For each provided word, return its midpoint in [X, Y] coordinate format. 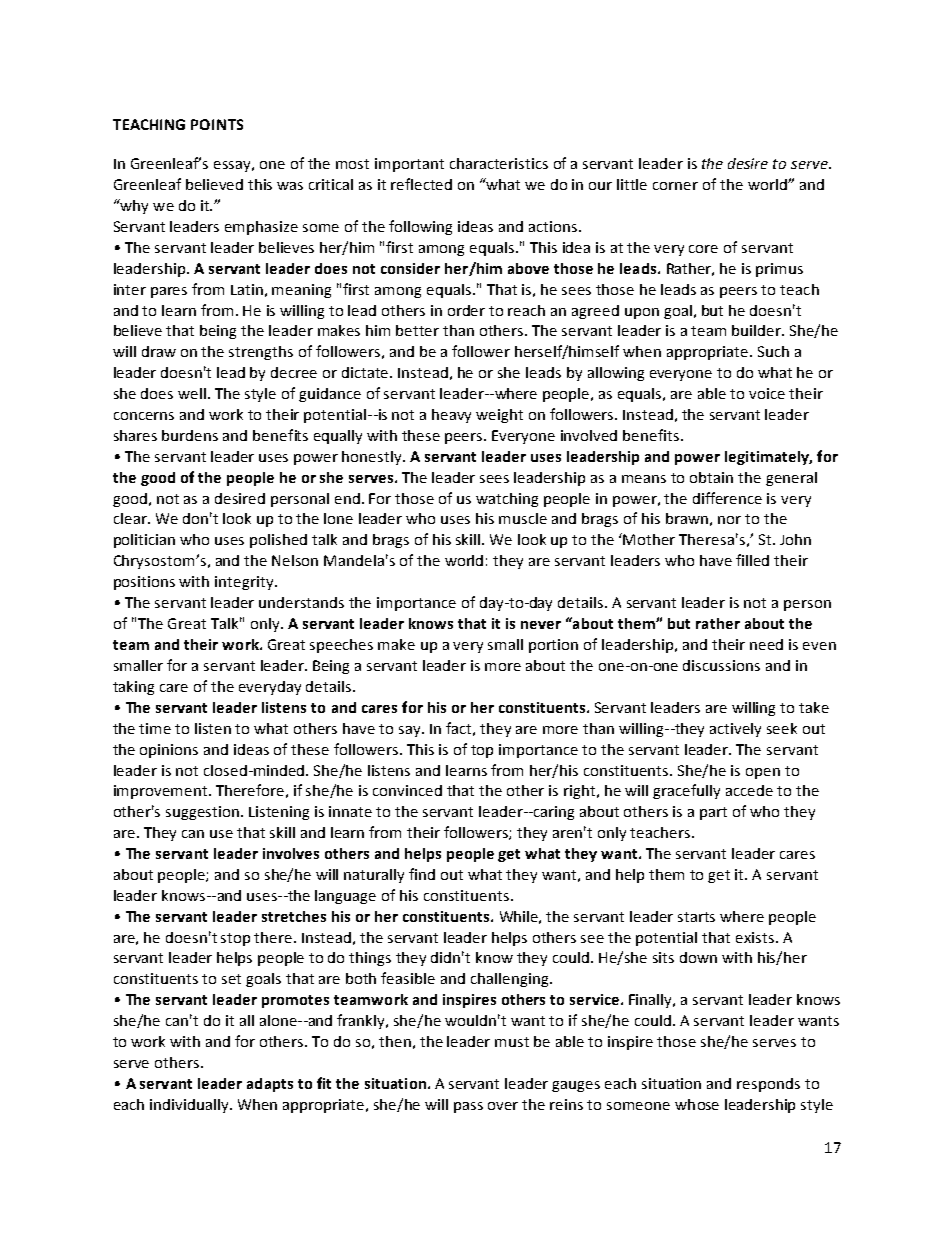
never [541, 625]
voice [767, 393]
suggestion [204, 813]
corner [675, 186]
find [422, 874]
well [192, 393]
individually [190, 1106]
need [766, 644]
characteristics [499, 163]
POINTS [217, 124]
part [713, 813]
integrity [245, 583]
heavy [451, 416]
